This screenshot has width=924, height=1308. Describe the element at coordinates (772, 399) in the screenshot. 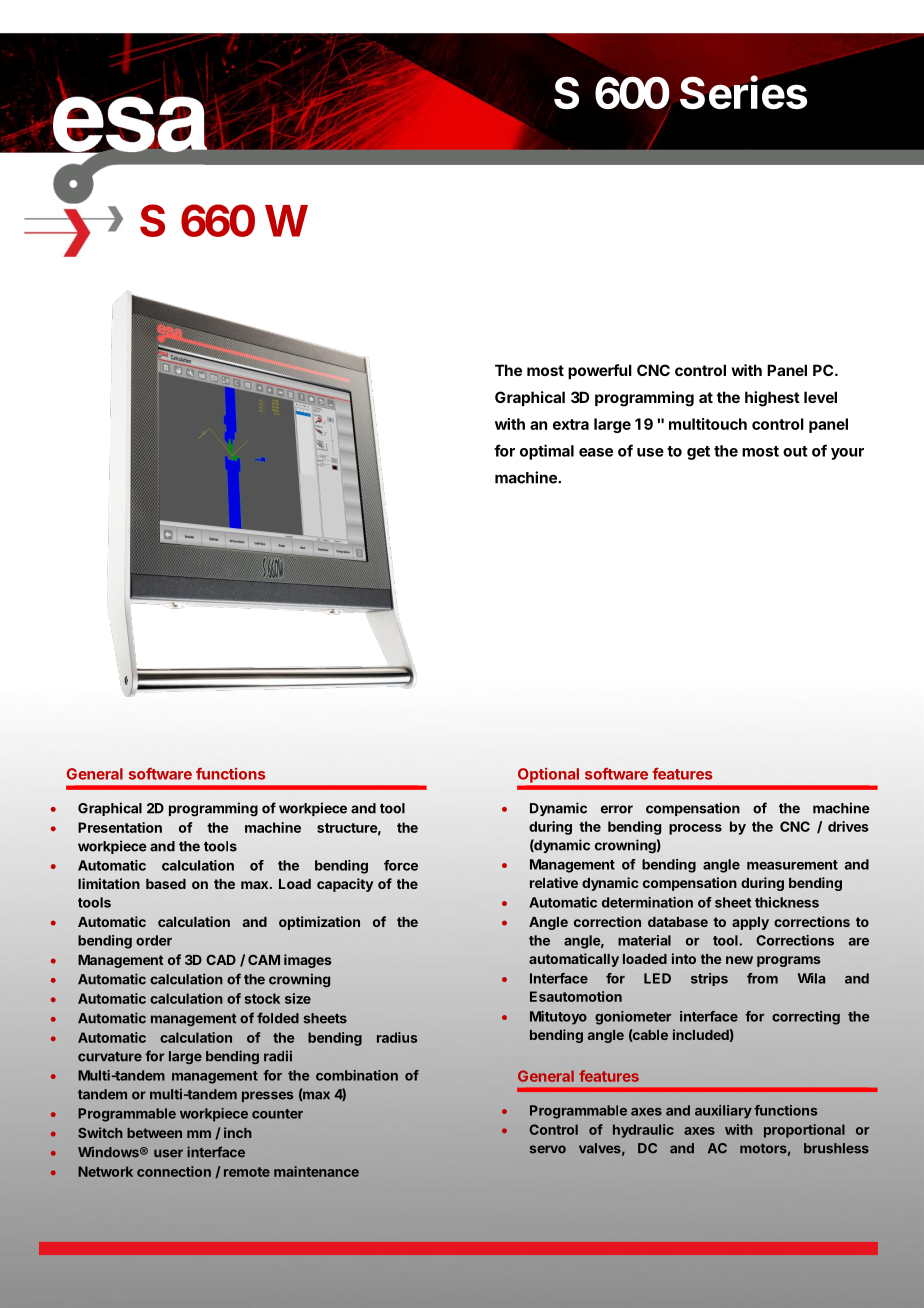

I see `highest` at that location.
